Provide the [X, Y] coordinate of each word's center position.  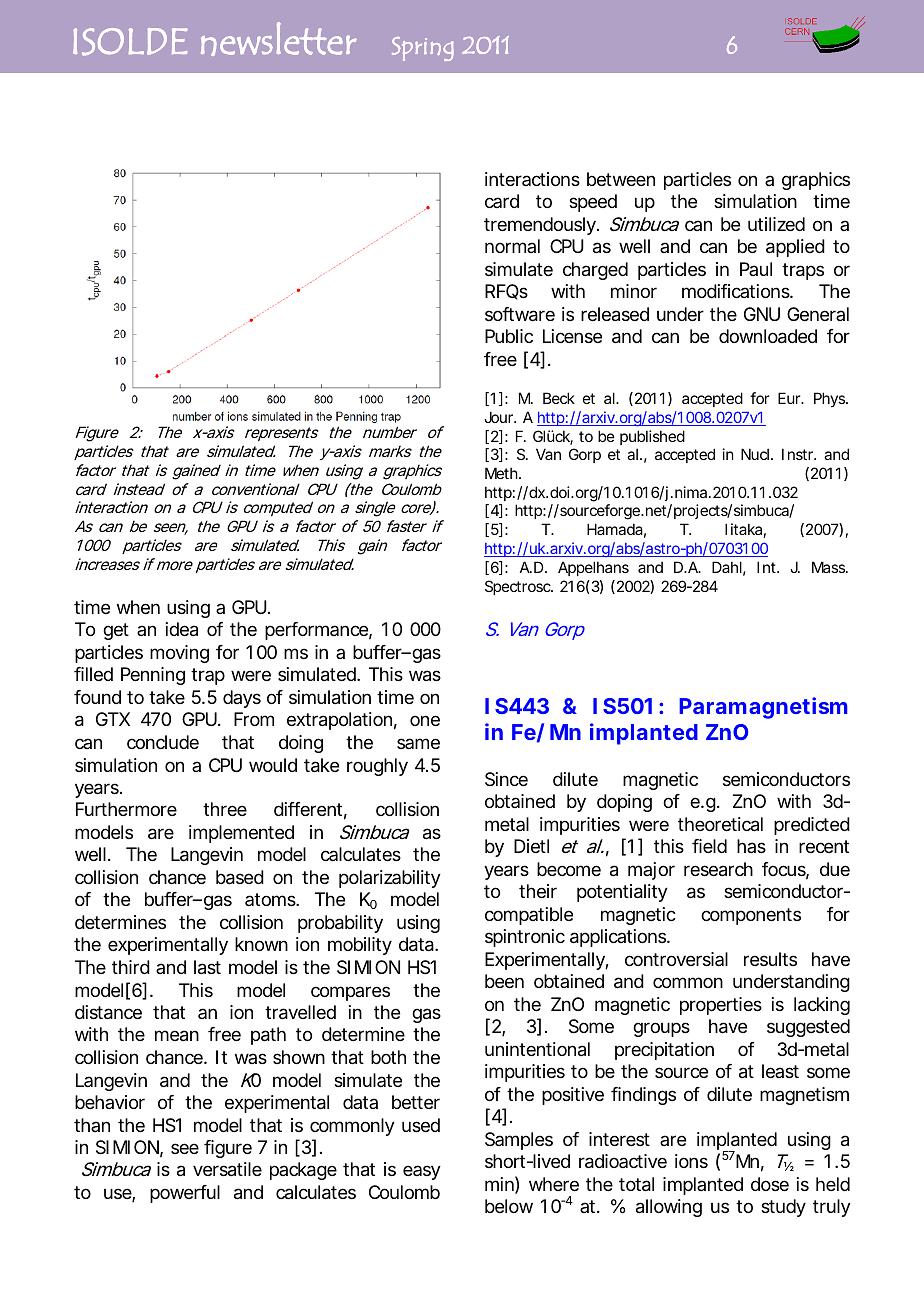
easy [422, 1172]
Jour [500, 417]
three [225, 809]
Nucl [755, 454]
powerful [185, 1194]
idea [182, 629]
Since [506, 779]
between [621, 179]
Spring [423, 49]
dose [770, 1184]
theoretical [720, 824]
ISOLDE [130, 42]
